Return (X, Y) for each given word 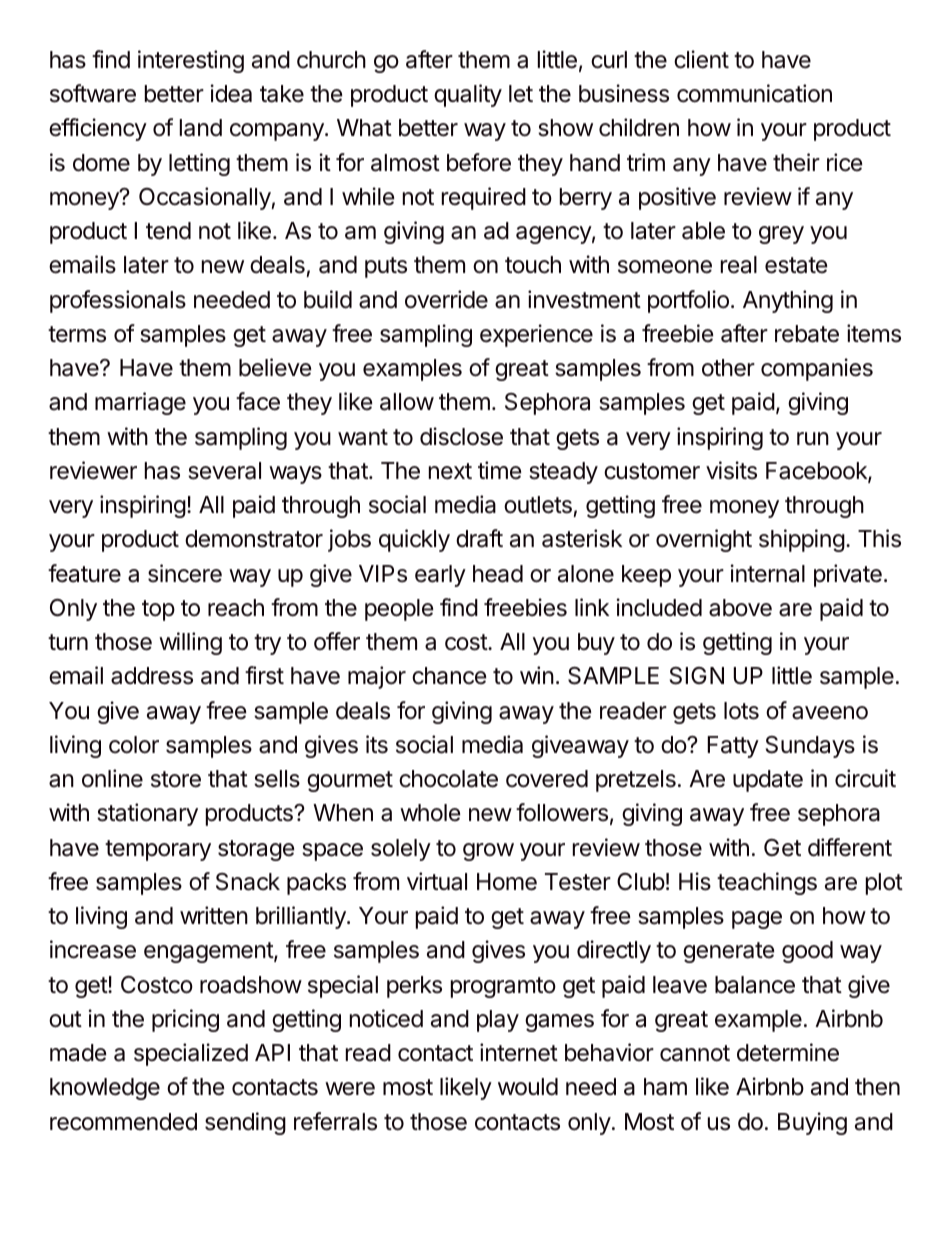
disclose (461, 436)
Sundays (810, 747)
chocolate (448, 779)
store (176, 779)
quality (468, 95)
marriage (140, 403)
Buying (812, 1123)
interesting (191, 61)
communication (754, 93)
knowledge (105, 1089)
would (528, 1087)
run (813, 438)
